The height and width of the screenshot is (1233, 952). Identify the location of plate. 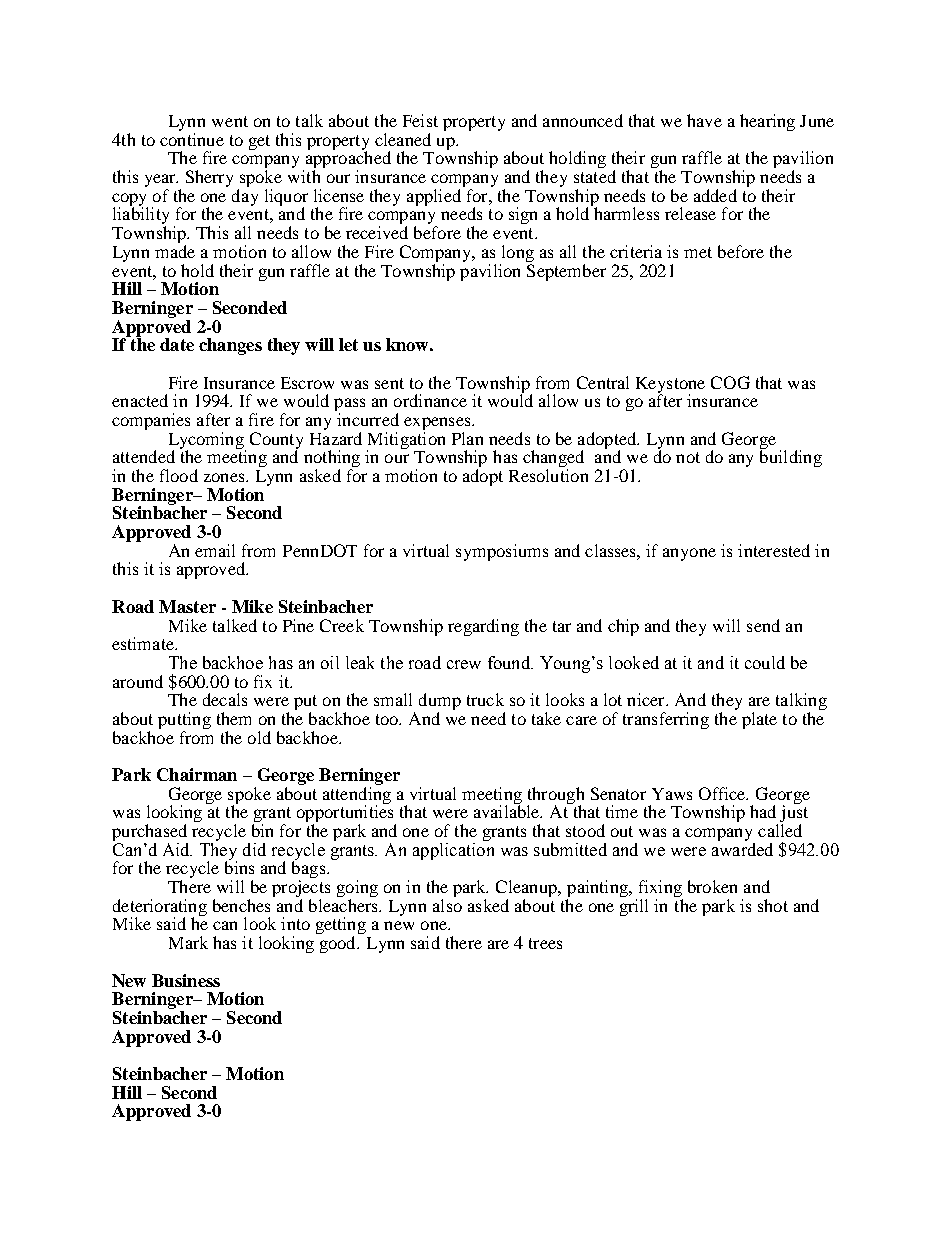
(759, 720).
